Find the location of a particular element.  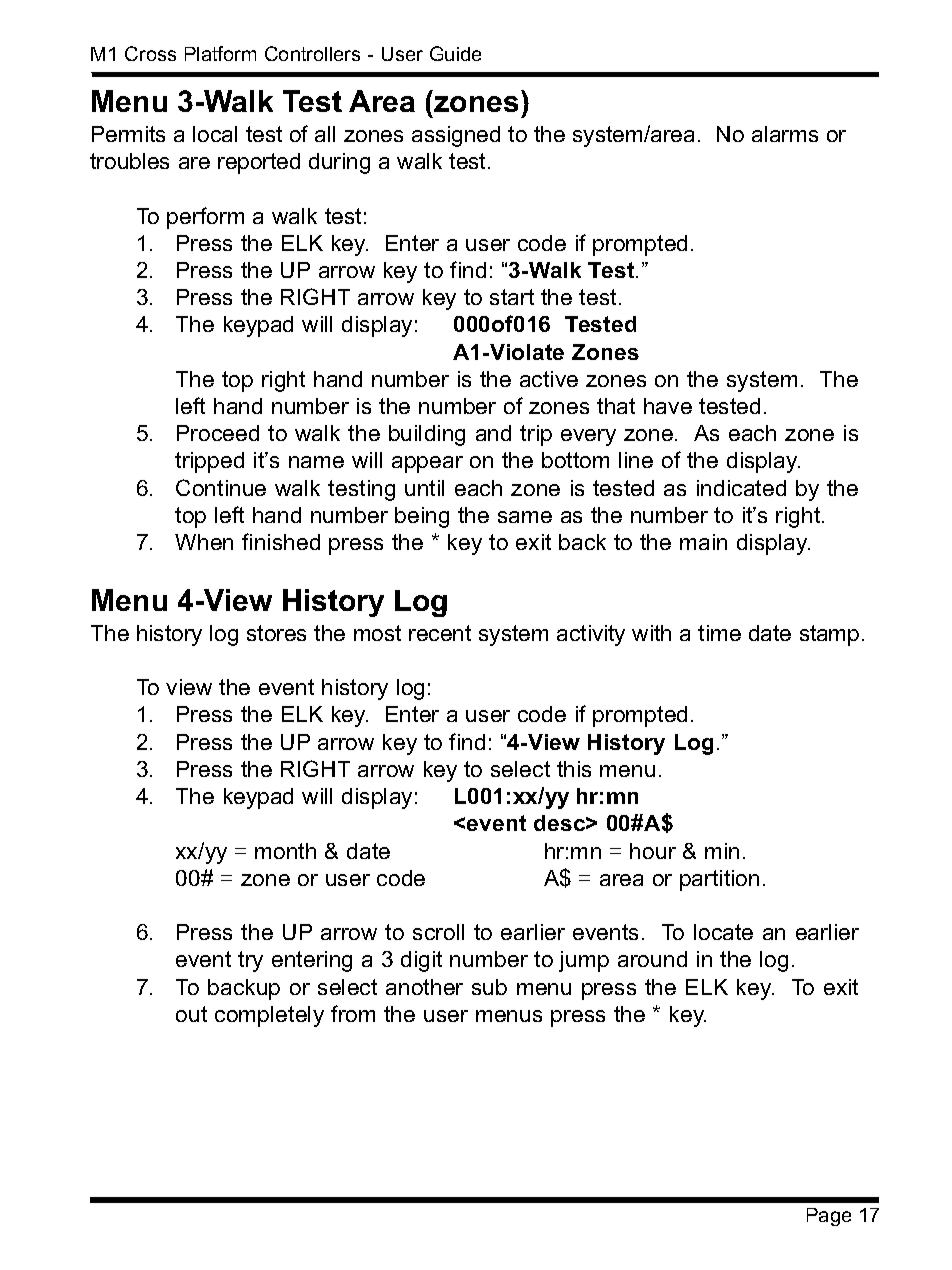

Guide is located at coordinates (455, 53).
